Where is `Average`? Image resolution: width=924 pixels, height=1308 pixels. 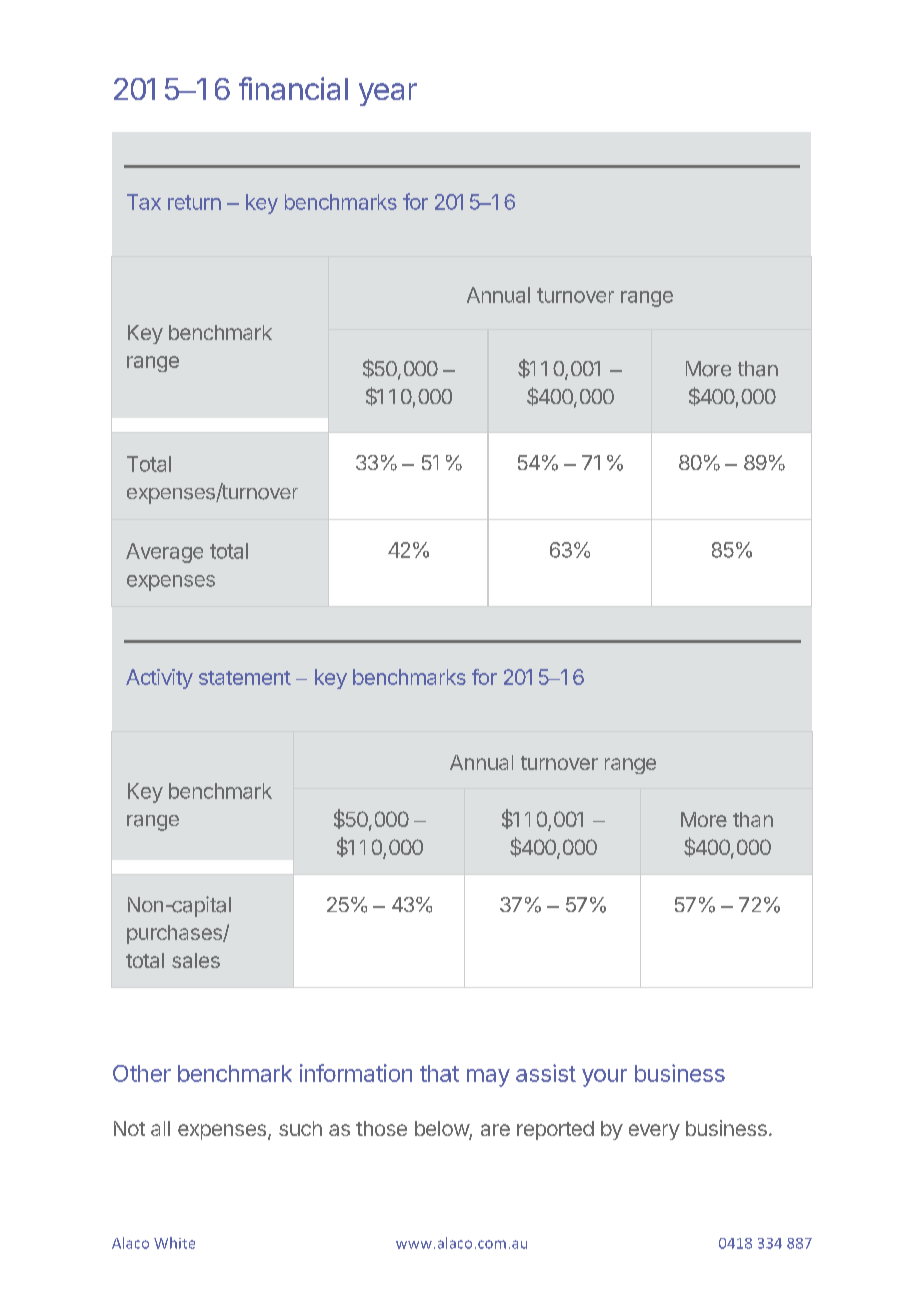
Average is located at coordinates (164, 553).
